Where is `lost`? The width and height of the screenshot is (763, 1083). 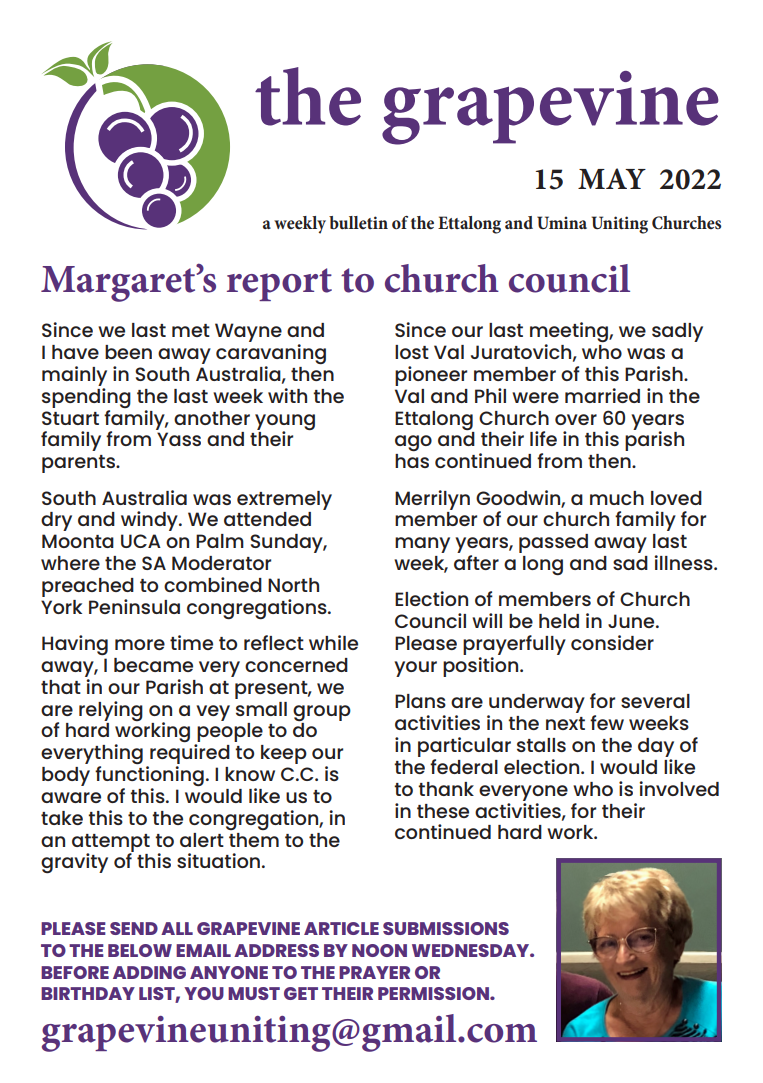
lost is located at coordinates (412, 352).
